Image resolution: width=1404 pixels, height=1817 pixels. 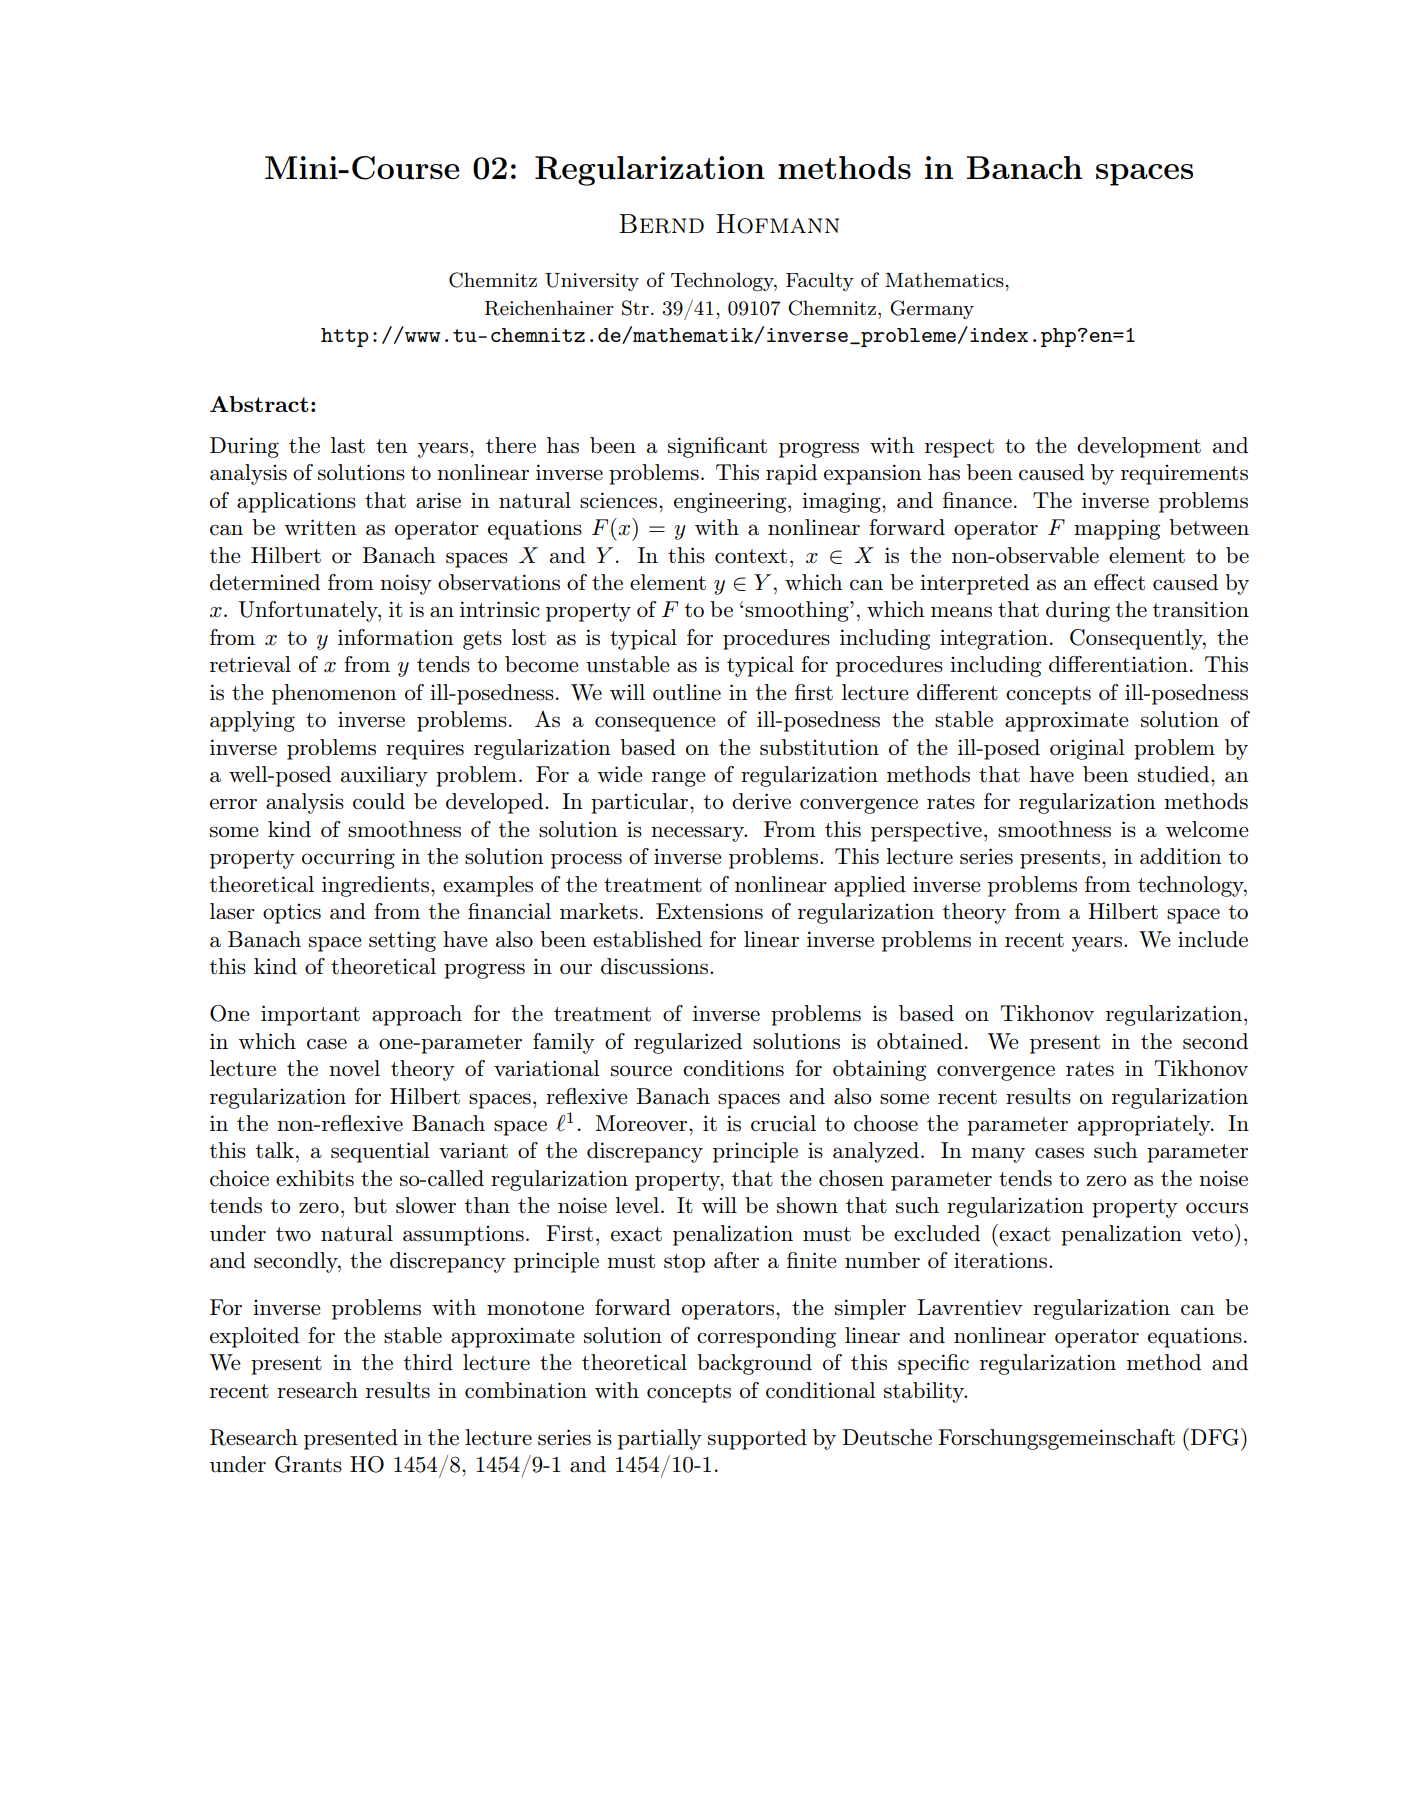 I want to click on Mathematics, so click(x=945, y=279).
